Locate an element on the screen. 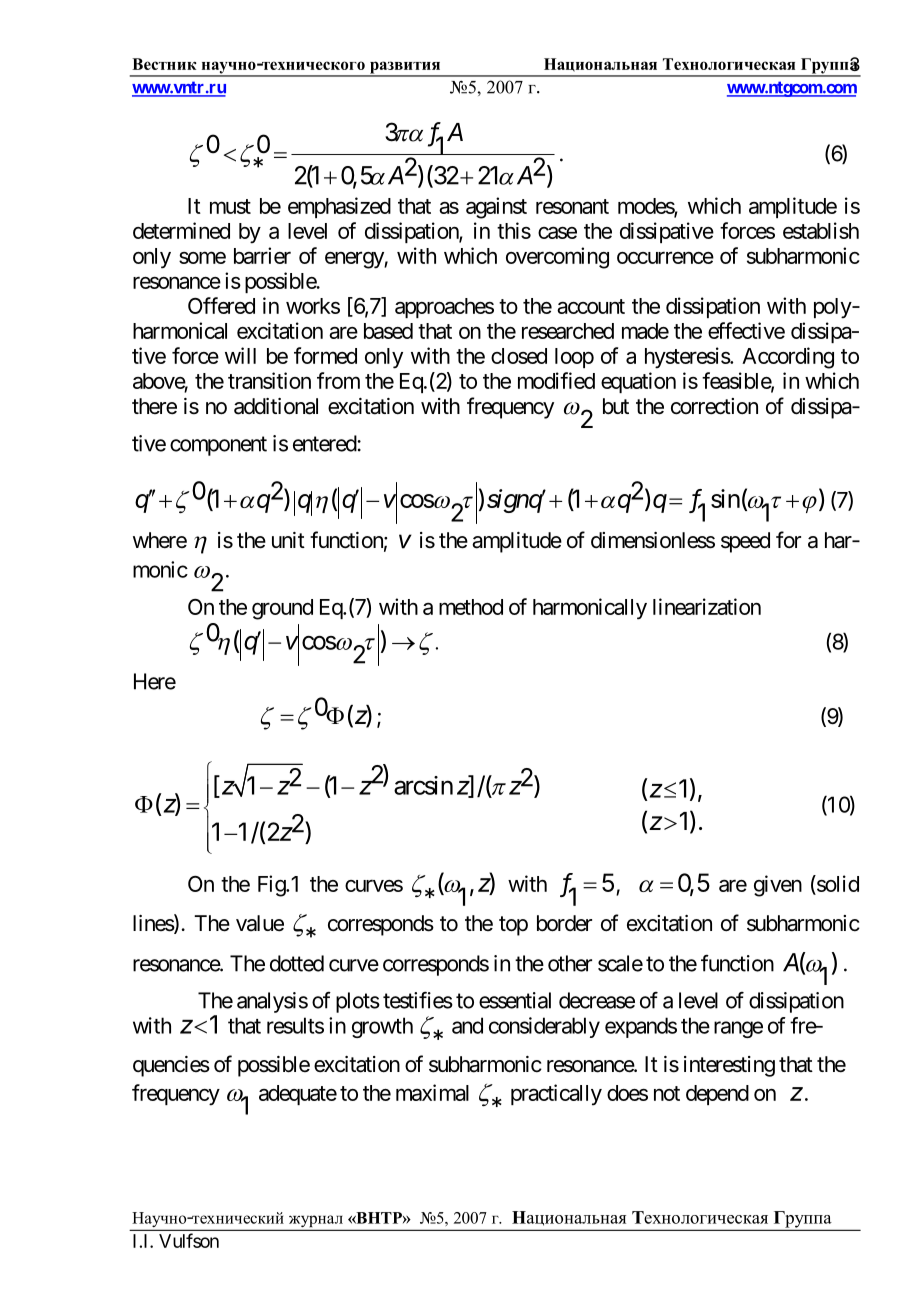 This screenshot has height=1307, width=924. barrier is located at coordinates (262, 255).
